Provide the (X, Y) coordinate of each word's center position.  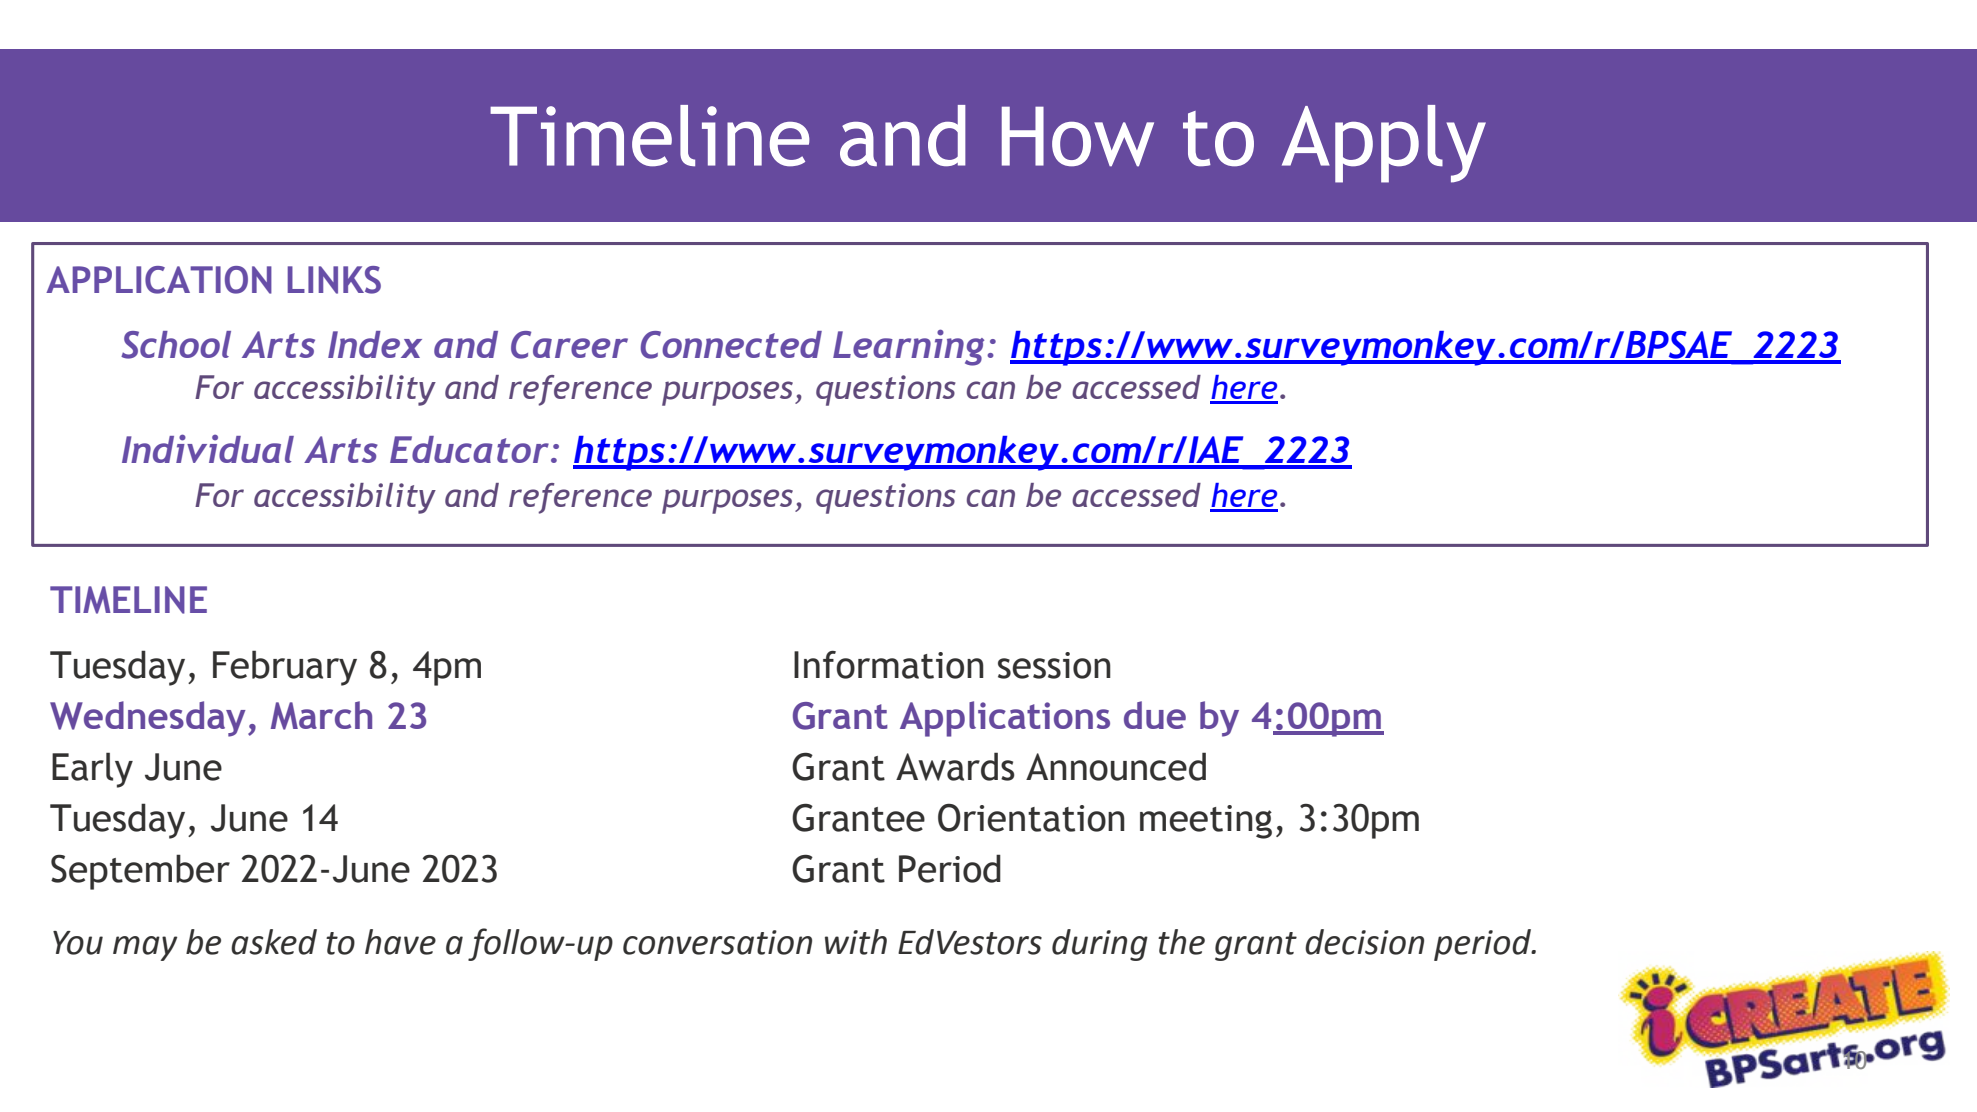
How (1078, 136)
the (1181, 942)
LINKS (334, 280)
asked (274, 942)
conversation (717, 942)
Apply (1384, 144)
